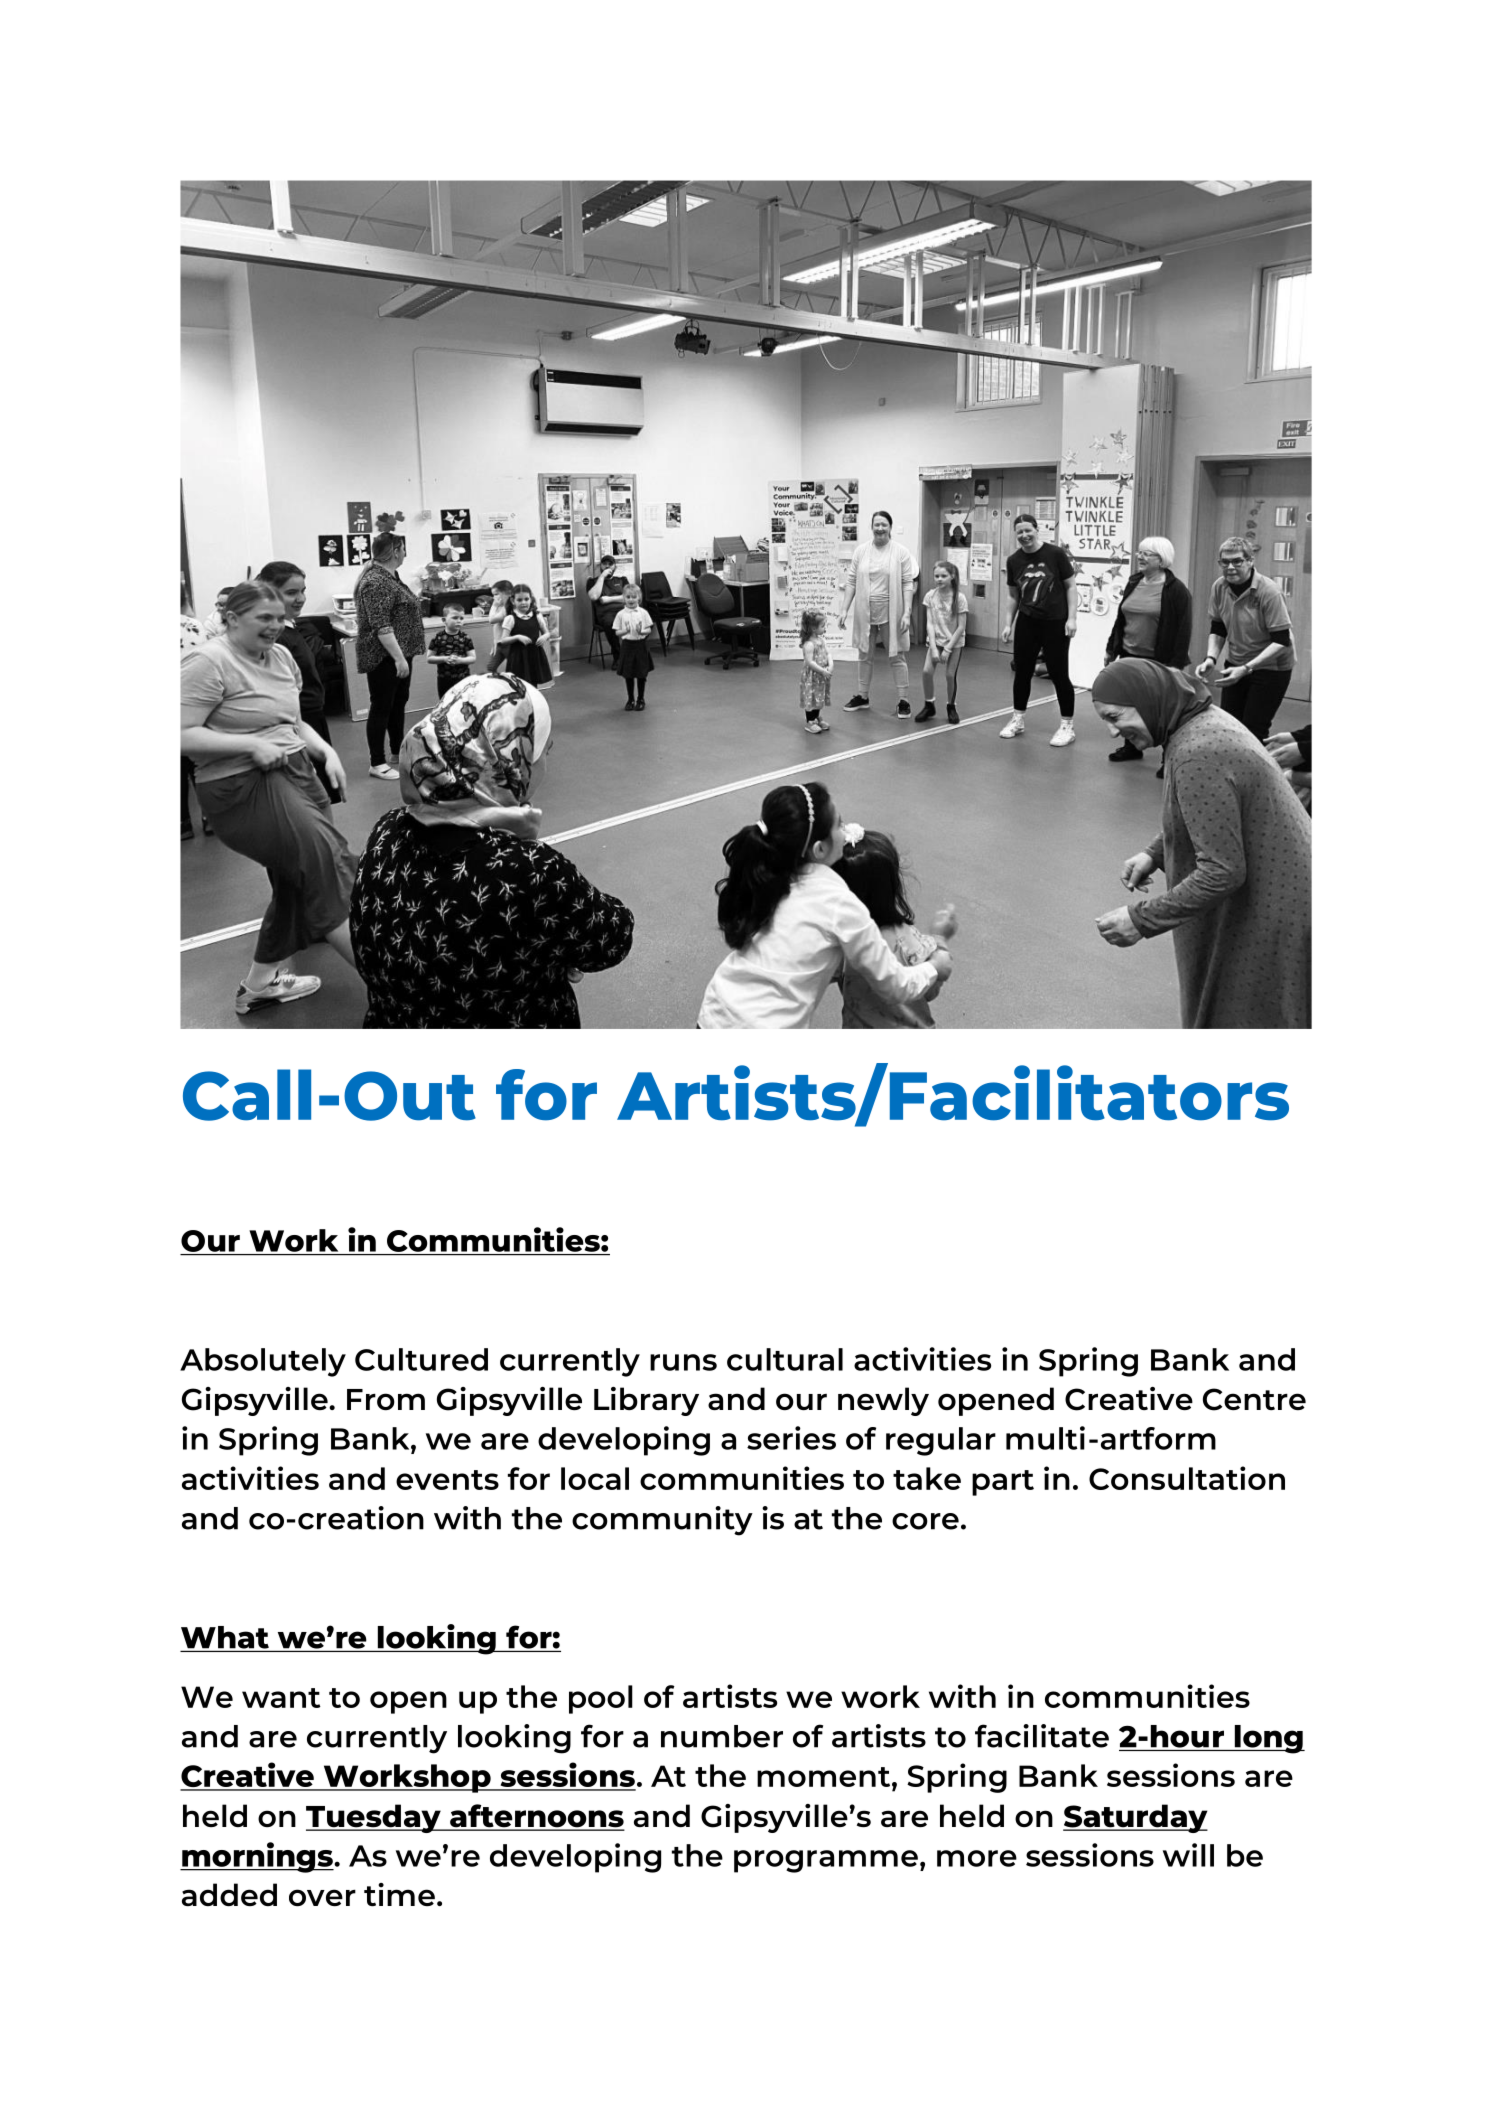  Describe the element at coordinates (662, 1521) in the page. I see `community` at that location.
